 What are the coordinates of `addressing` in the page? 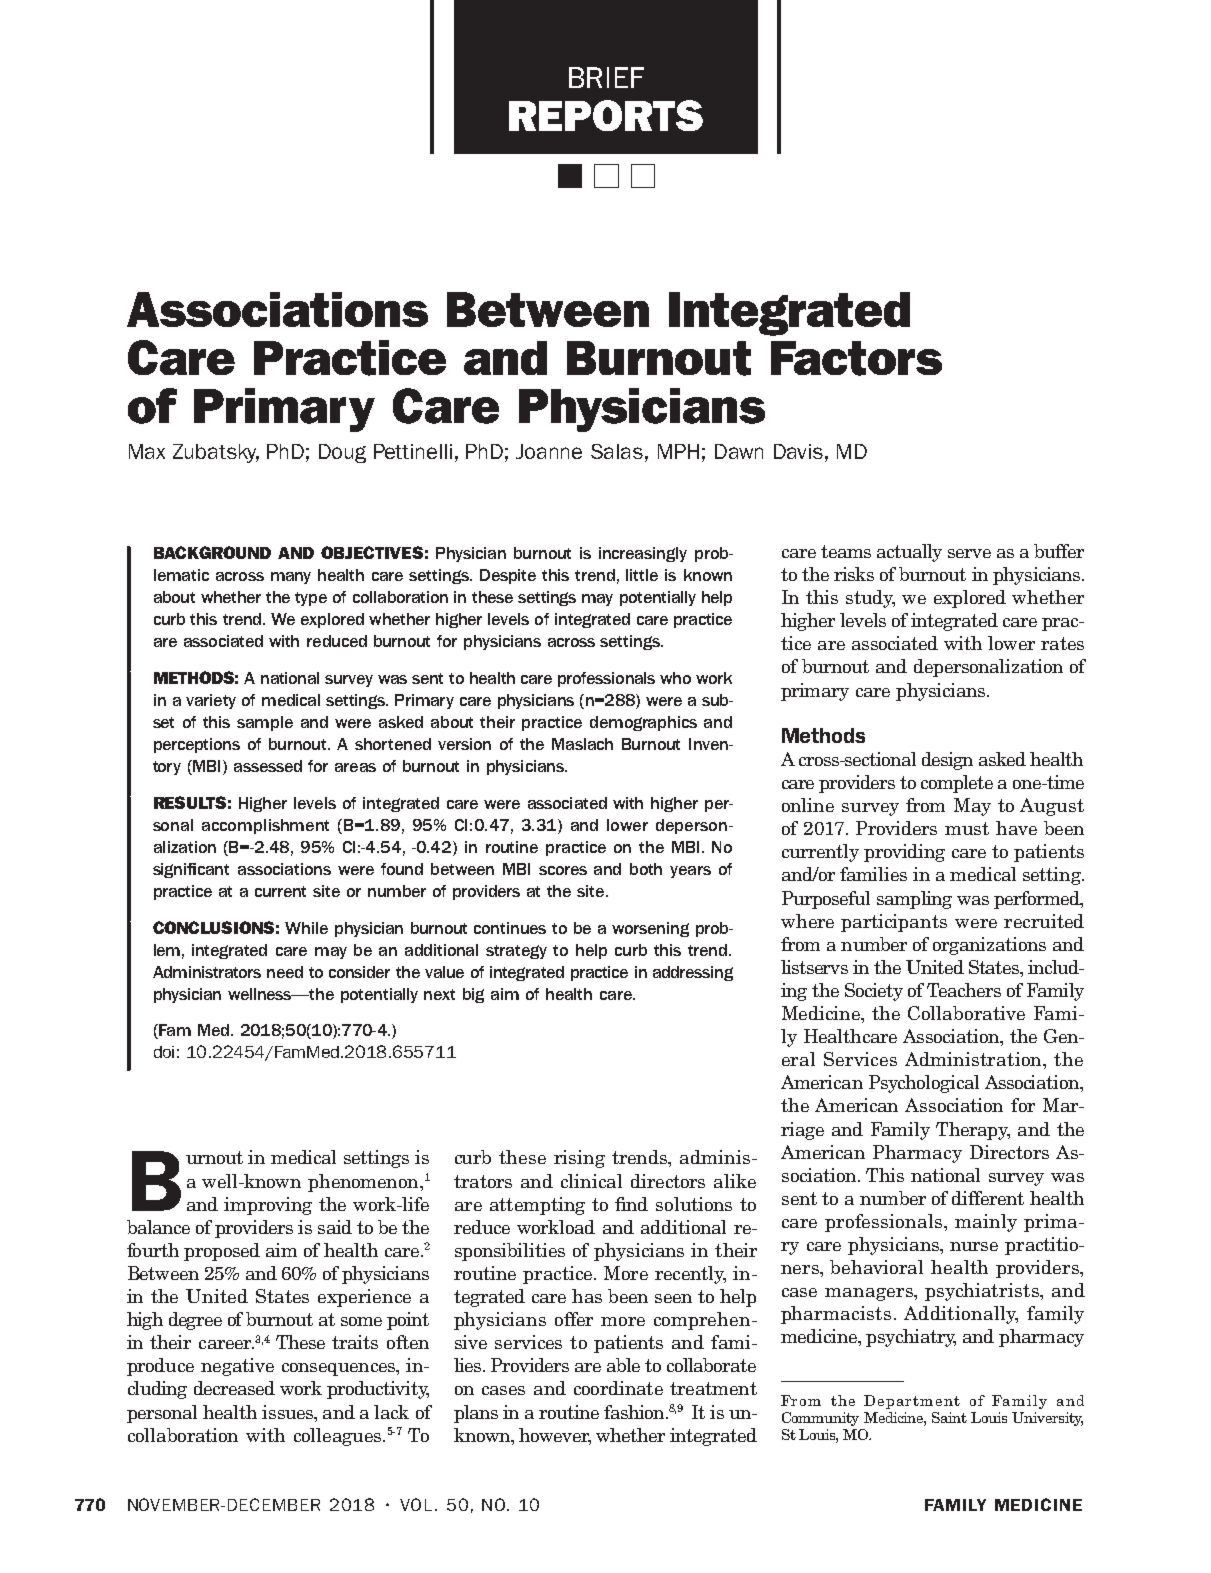 It's located at (693, 973).
